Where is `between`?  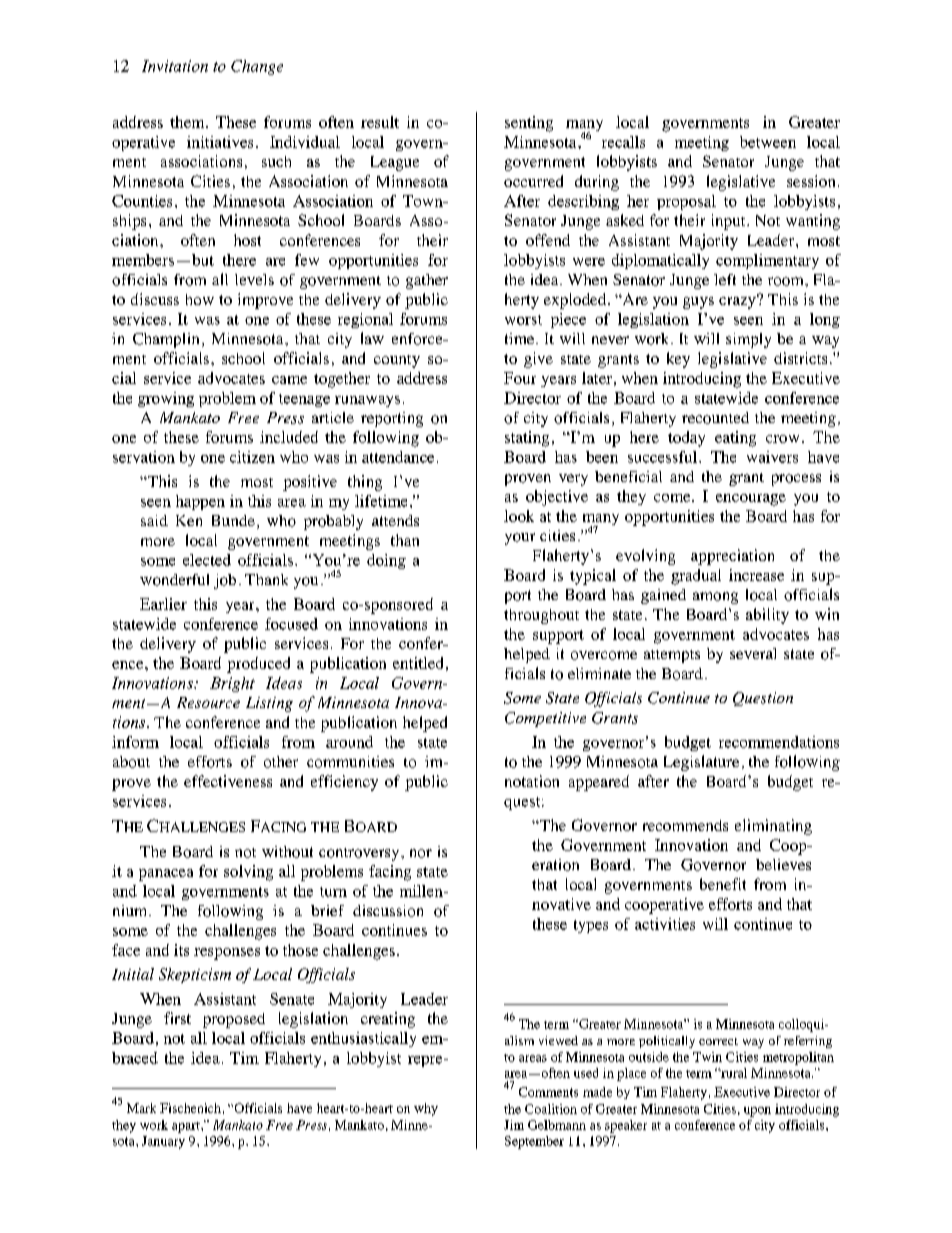
between is located at coordinates (768, 142).
